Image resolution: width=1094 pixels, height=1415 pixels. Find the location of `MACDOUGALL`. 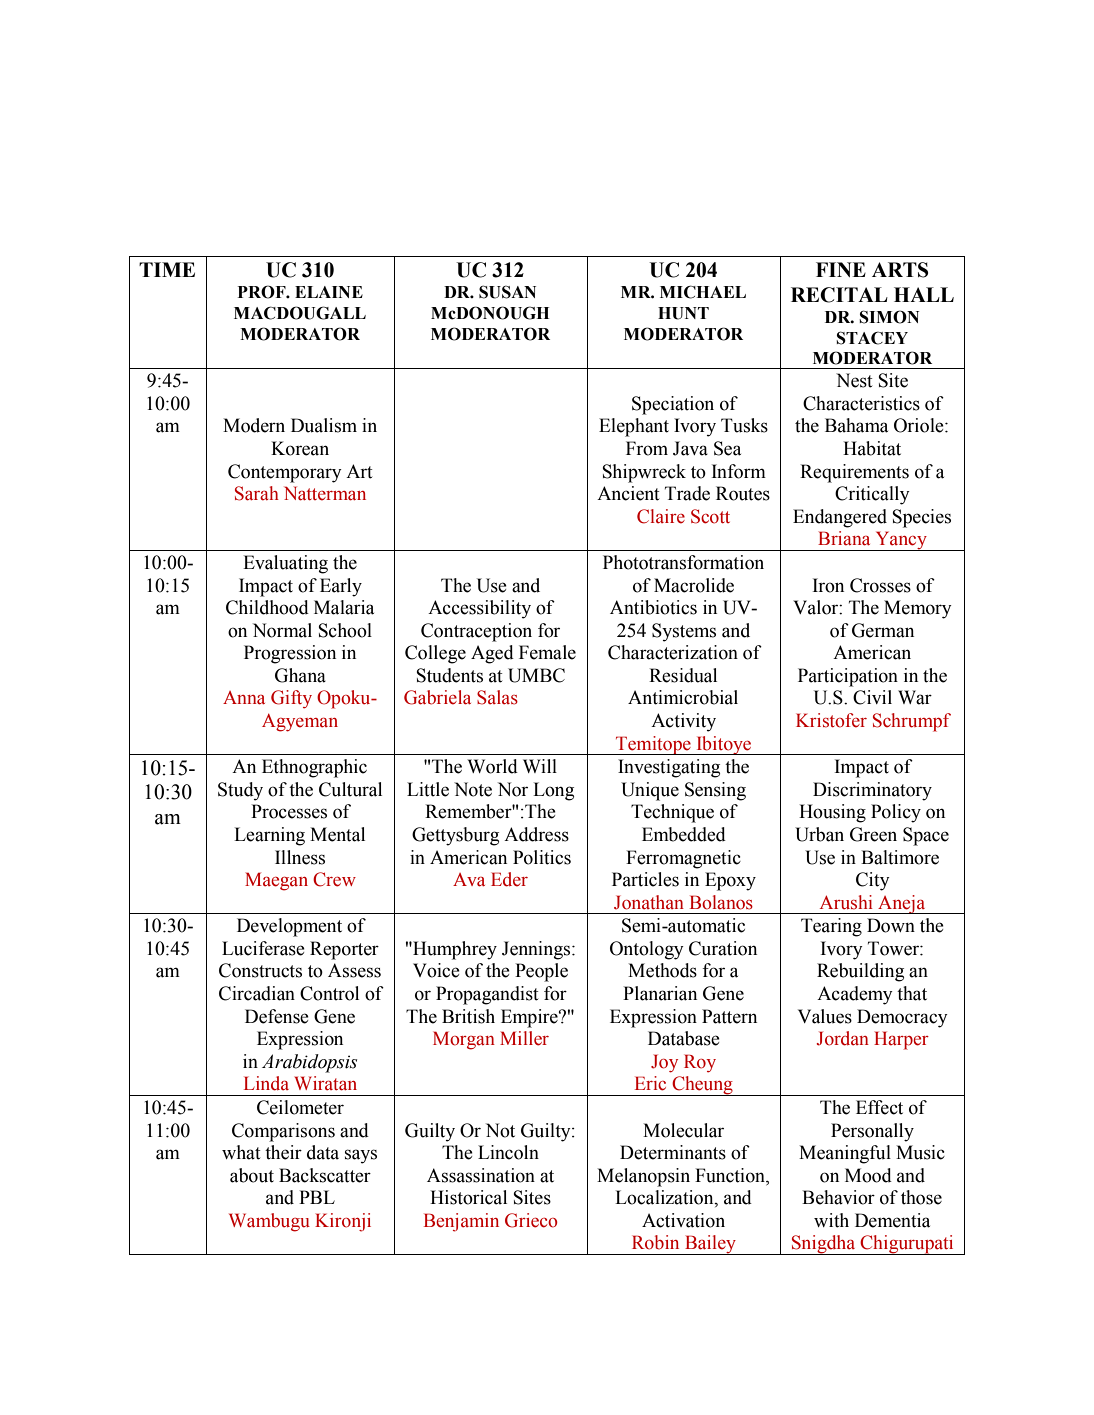

MACDOUGALL is located at coordinates (300, 313).
